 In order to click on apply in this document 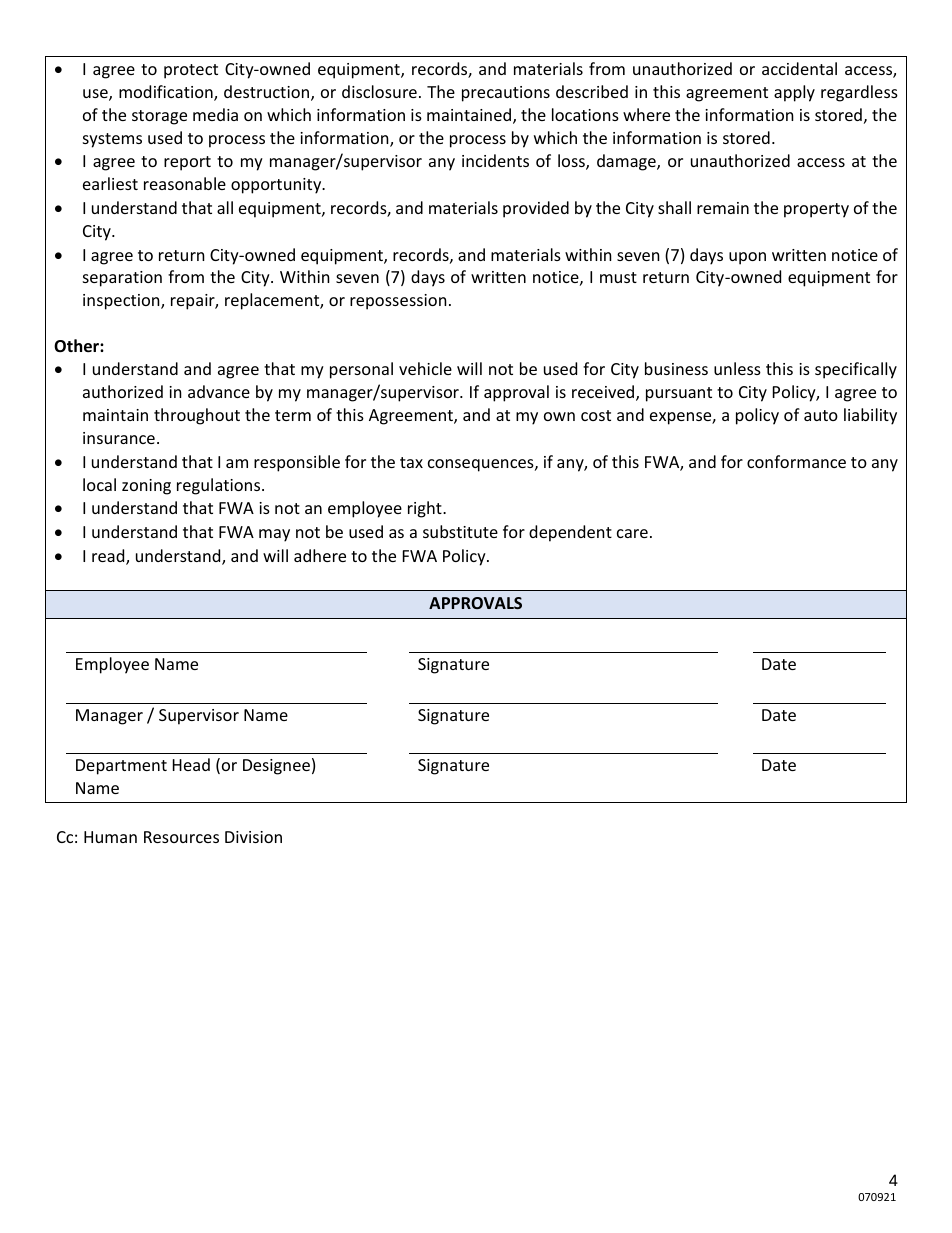, I will do `click(794, 93)`.
